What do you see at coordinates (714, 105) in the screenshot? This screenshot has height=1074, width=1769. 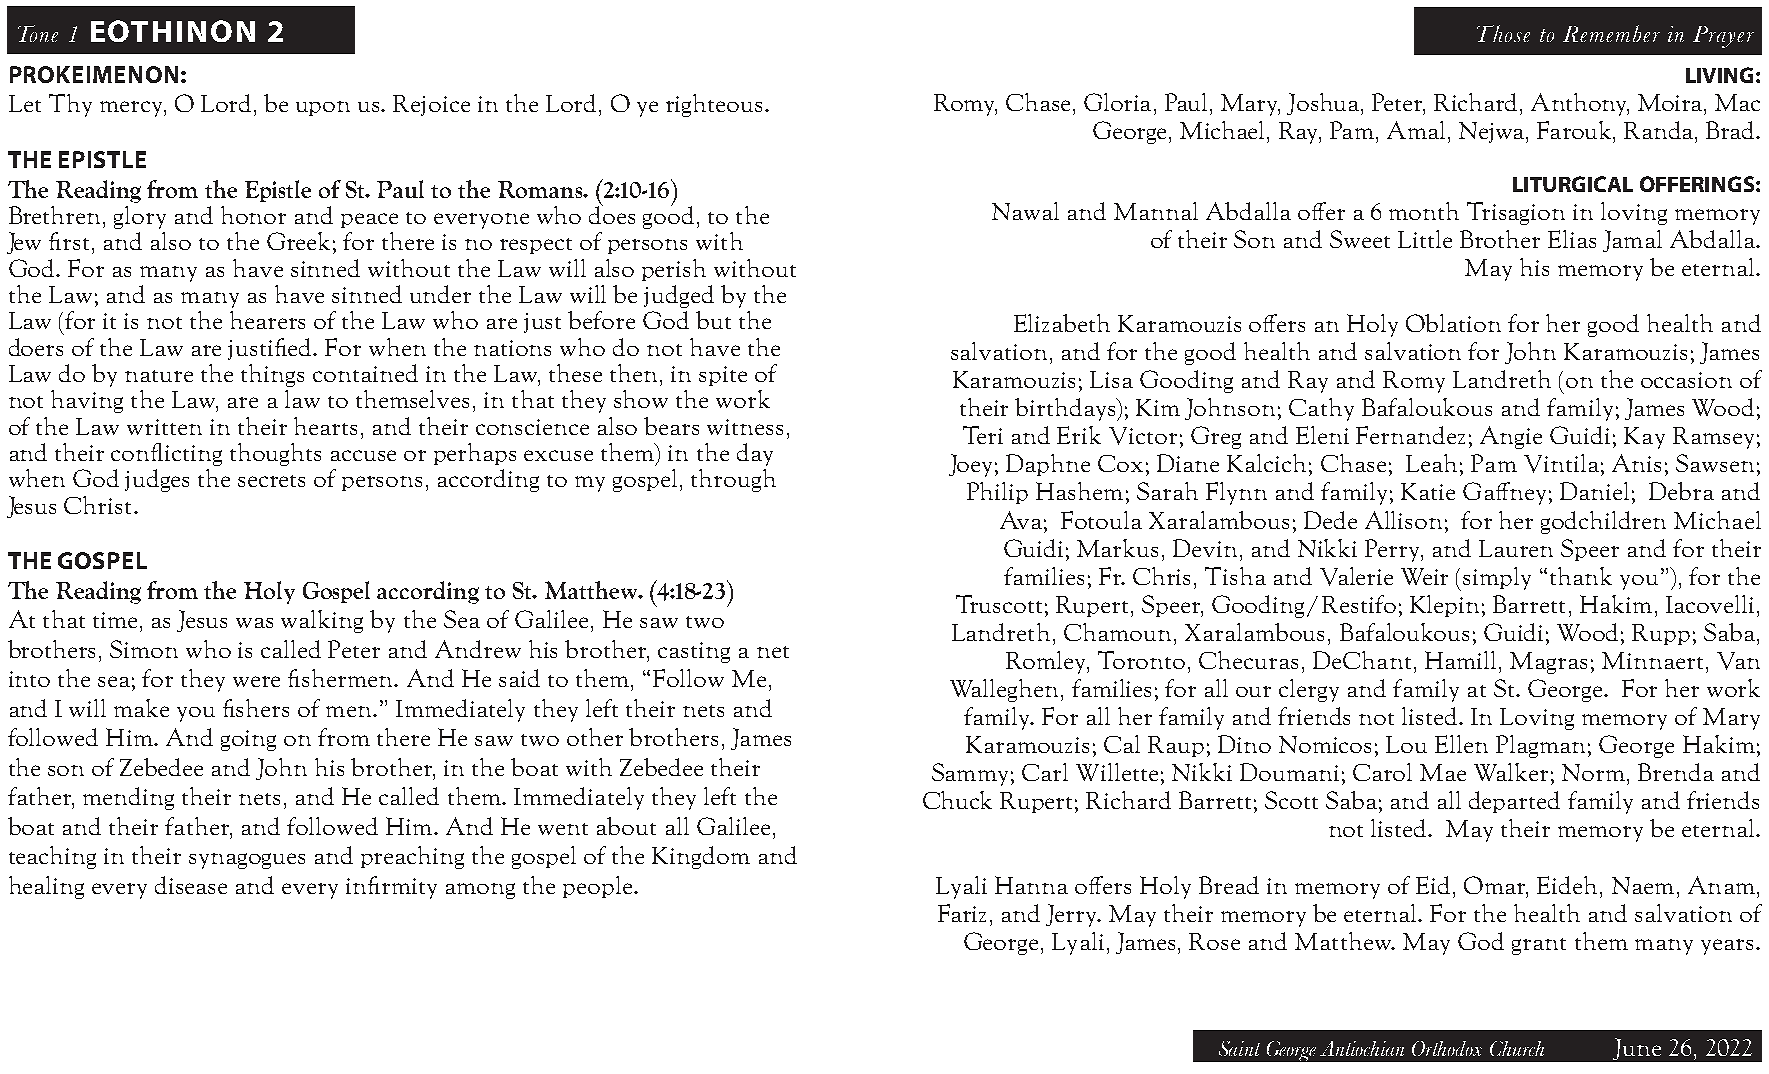 I see `righteous` at bounding box center [714, 105].
